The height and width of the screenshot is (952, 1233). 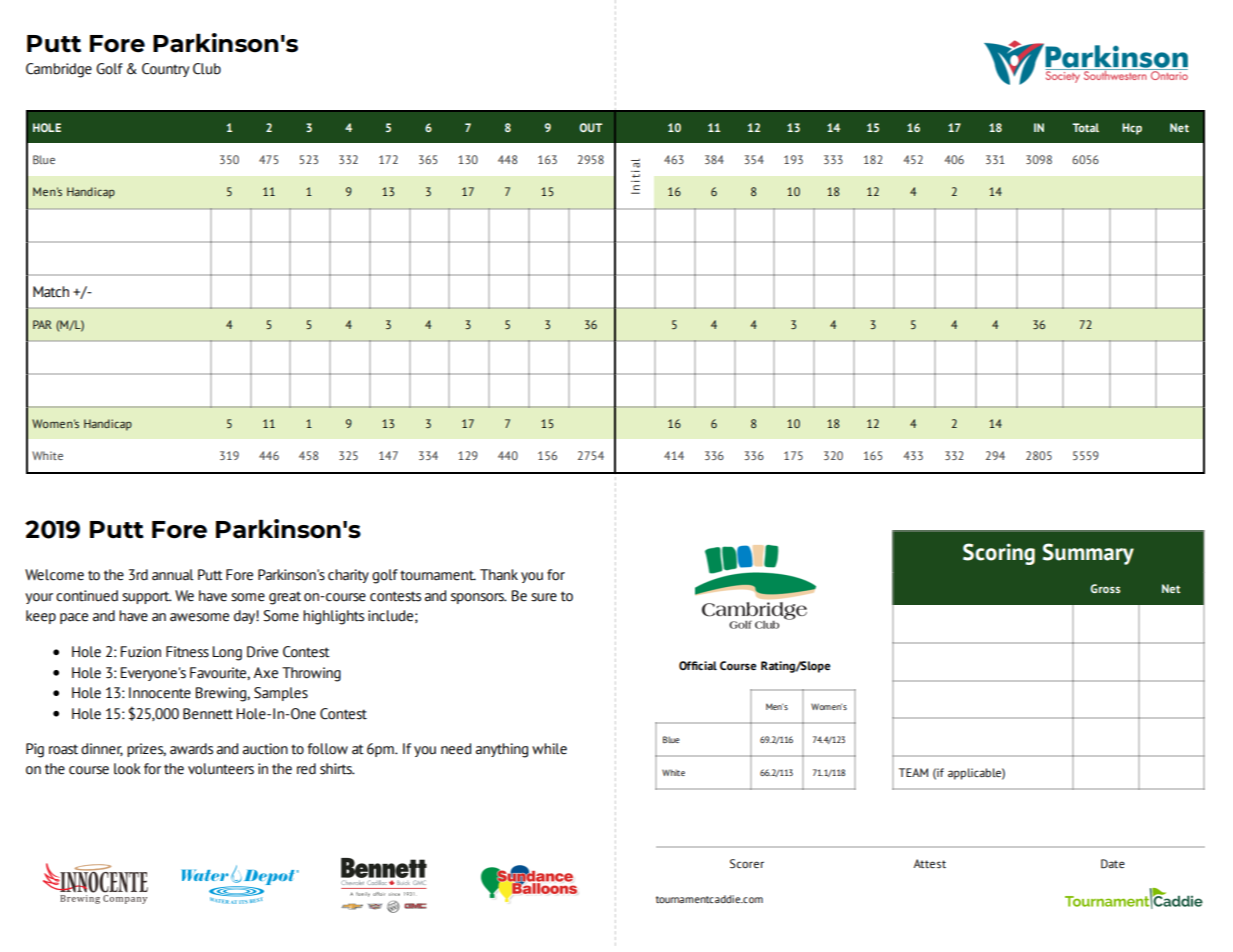 I want to click on Thank, so click(x=499, y=575).
